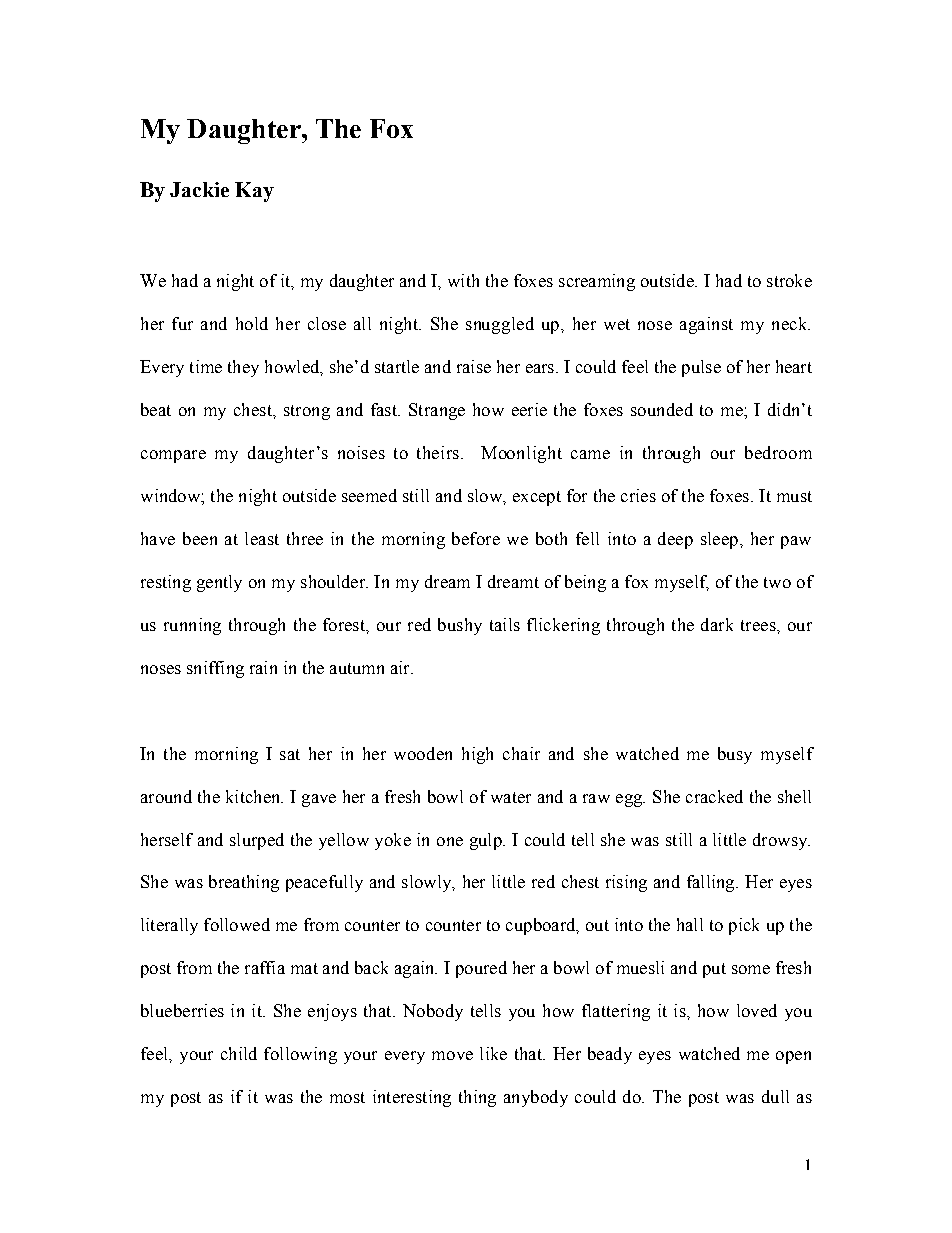 The height and width of the screenshot is (1233, 952). I want to click on water, so click(511, 797).
